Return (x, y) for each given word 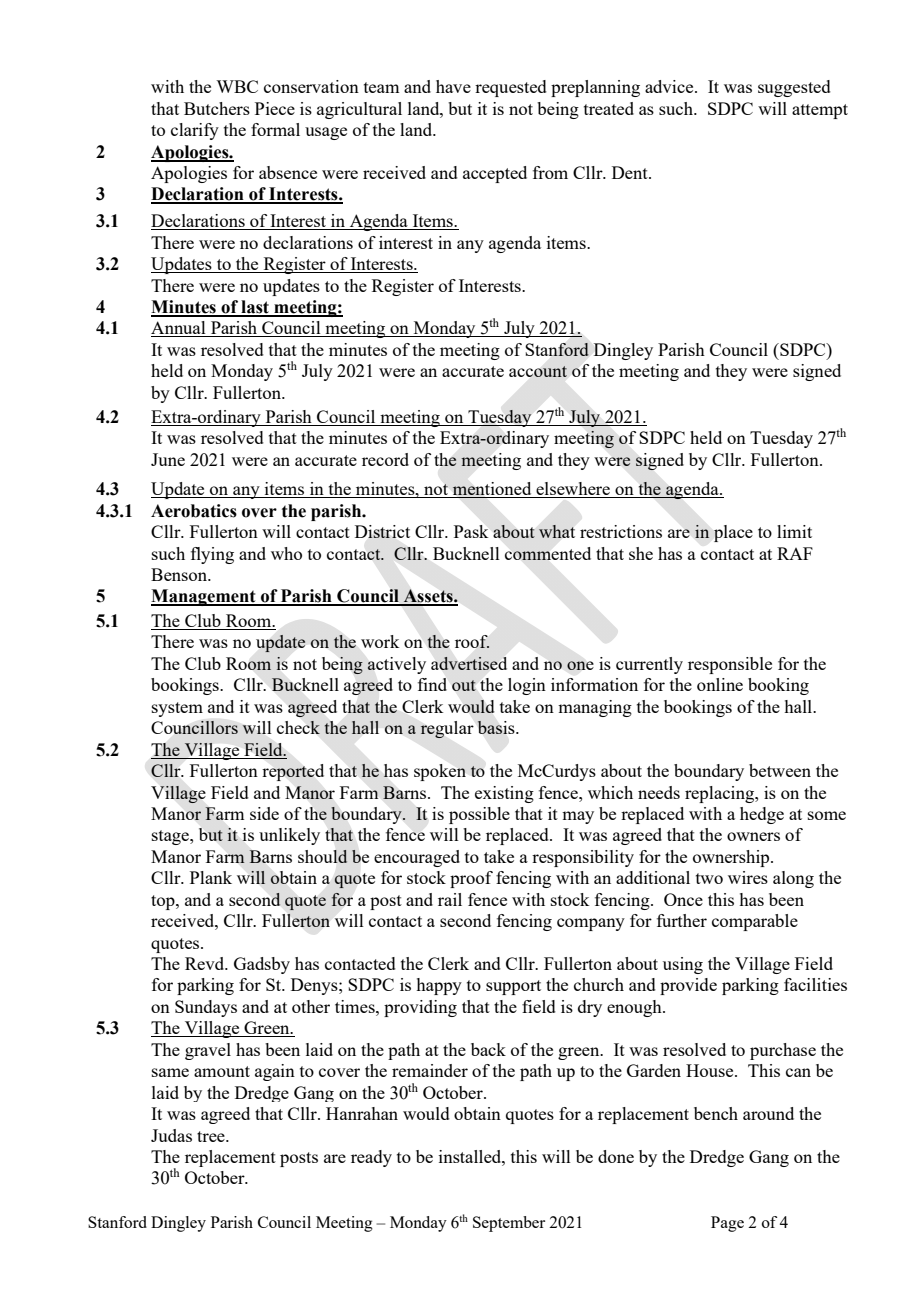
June (168, 459)
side (264, 813)
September (509, 1224)
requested (511, 88)
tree (212, 1136)
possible (479, 815)
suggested (794, 88)
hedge (762, 815)
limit (794, 531)
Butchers (217, 108)
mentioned (492, 490)
